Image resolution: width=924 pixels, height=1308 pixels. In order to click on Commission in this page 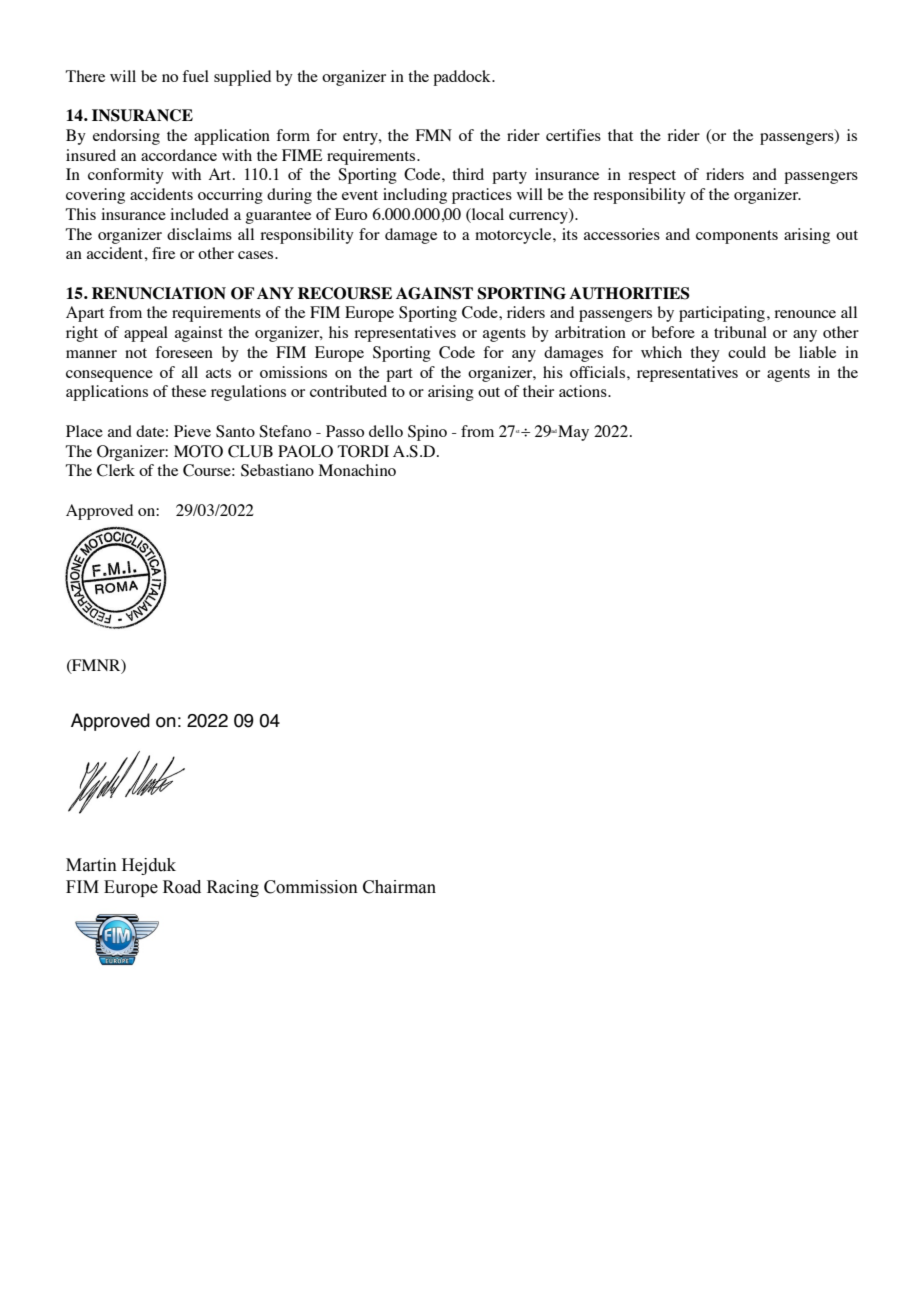, I will do `click(311, 887)`.
